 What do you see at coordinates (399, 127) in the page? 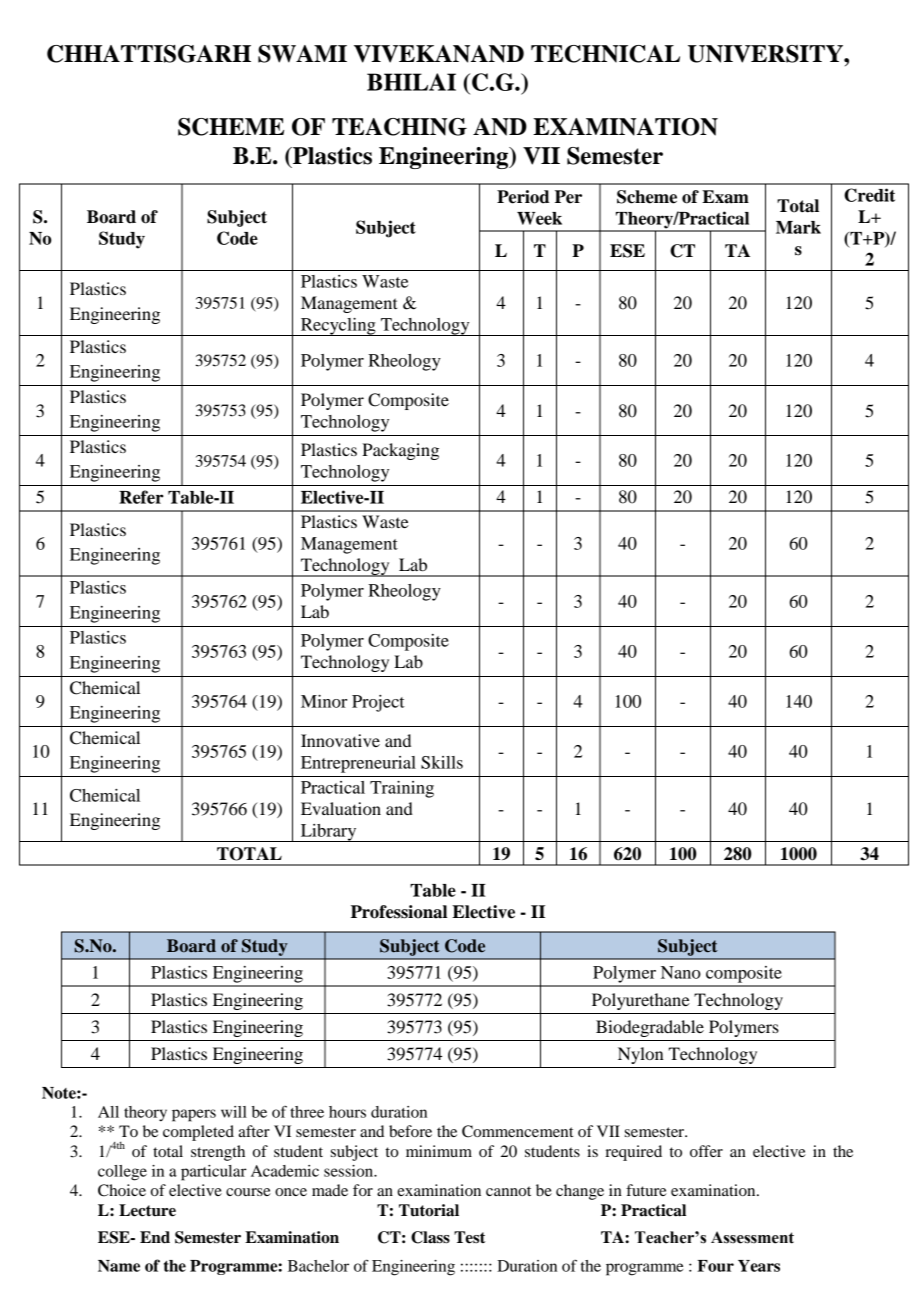
I see `TEACHING` at bounding box center [399, 127].
